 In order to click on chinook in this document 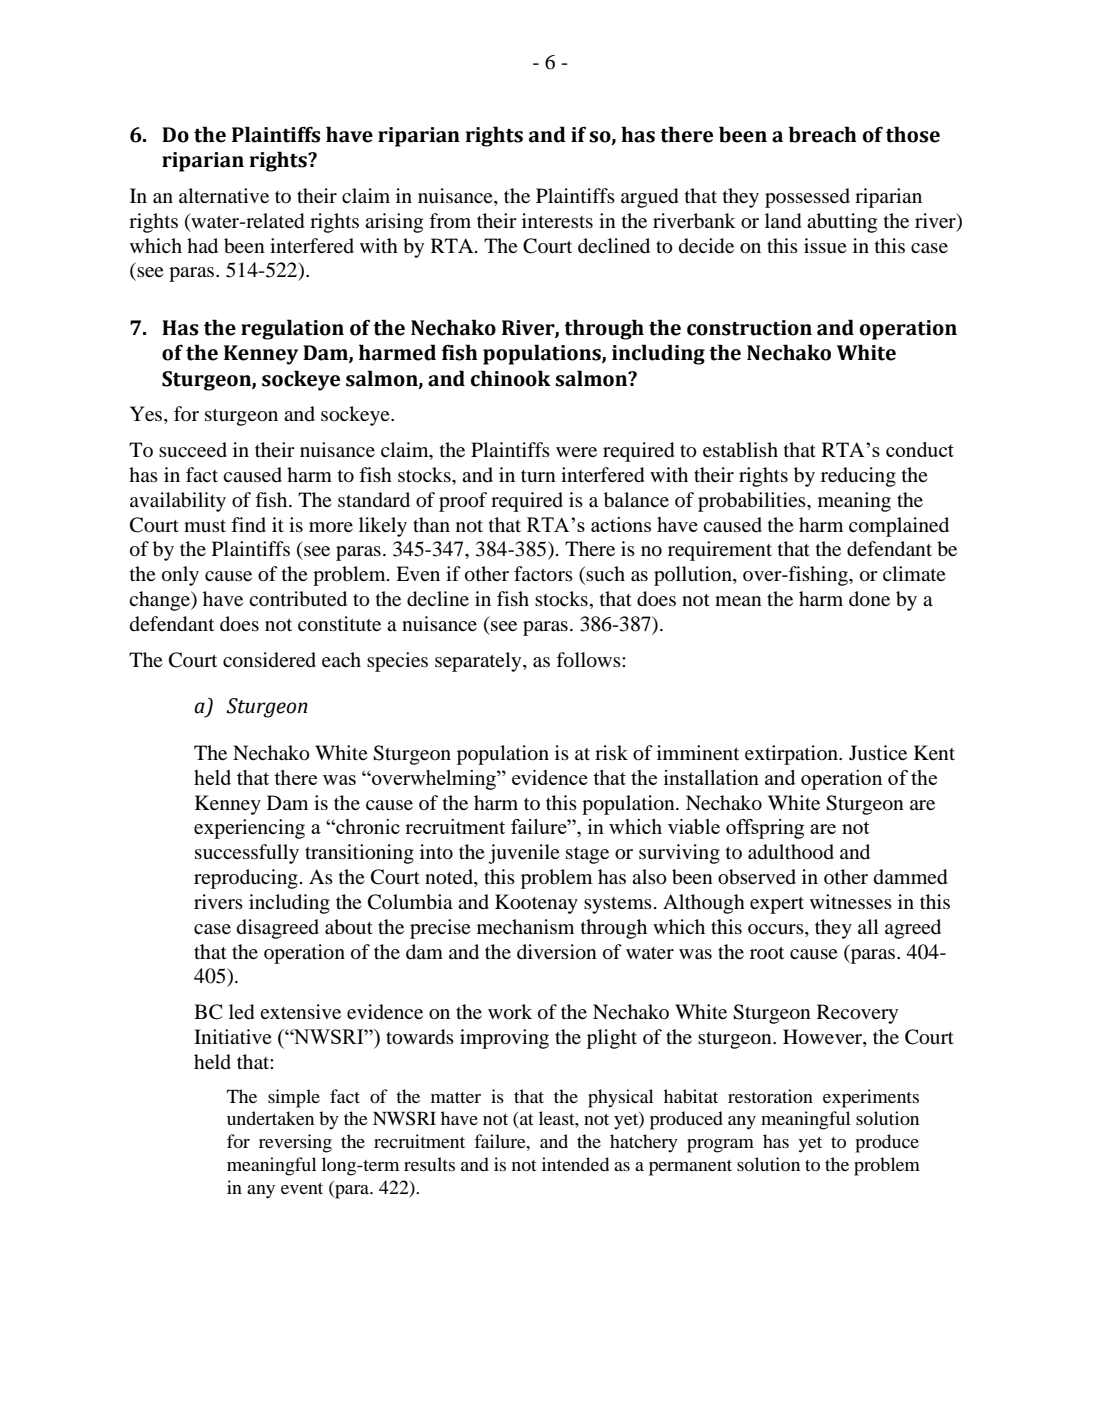, I will do `click(511, 378)`.
